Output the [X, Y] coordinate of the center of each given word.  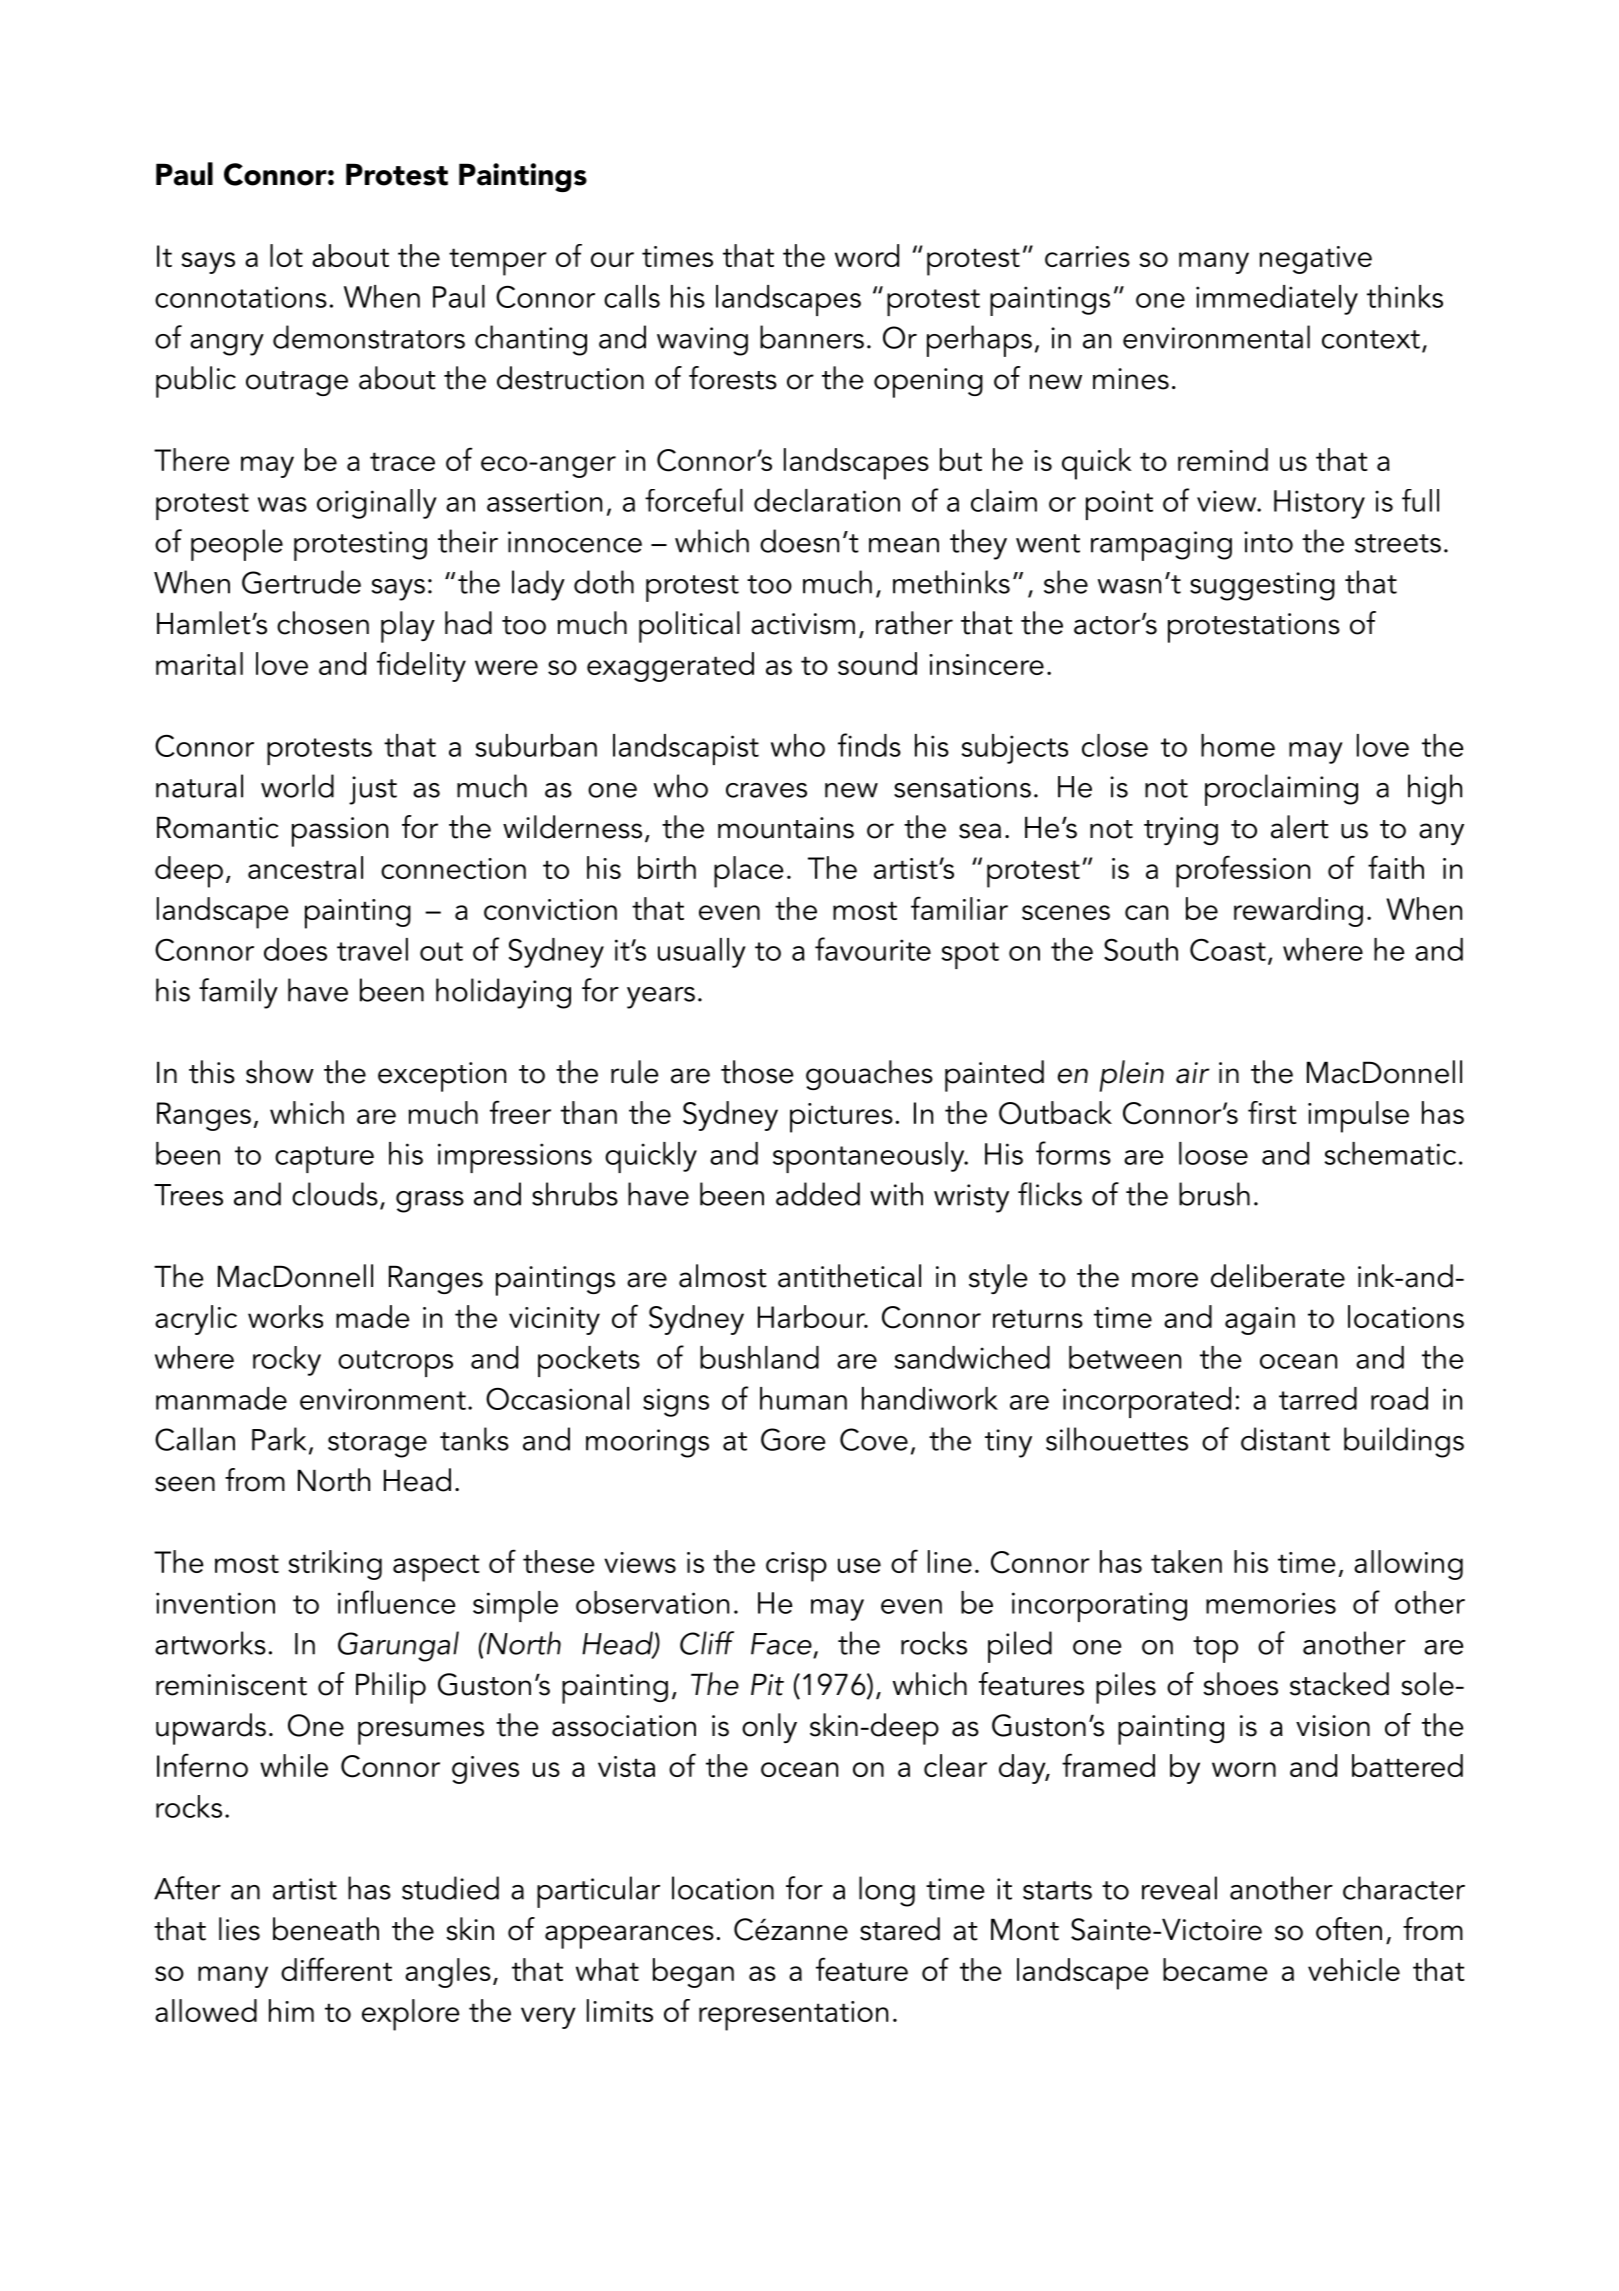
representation [793, 2016]
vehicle [1354, 1969]
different [336, 1969]
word [867, 255]
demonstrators [369, 337]
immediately [1277, 300]
